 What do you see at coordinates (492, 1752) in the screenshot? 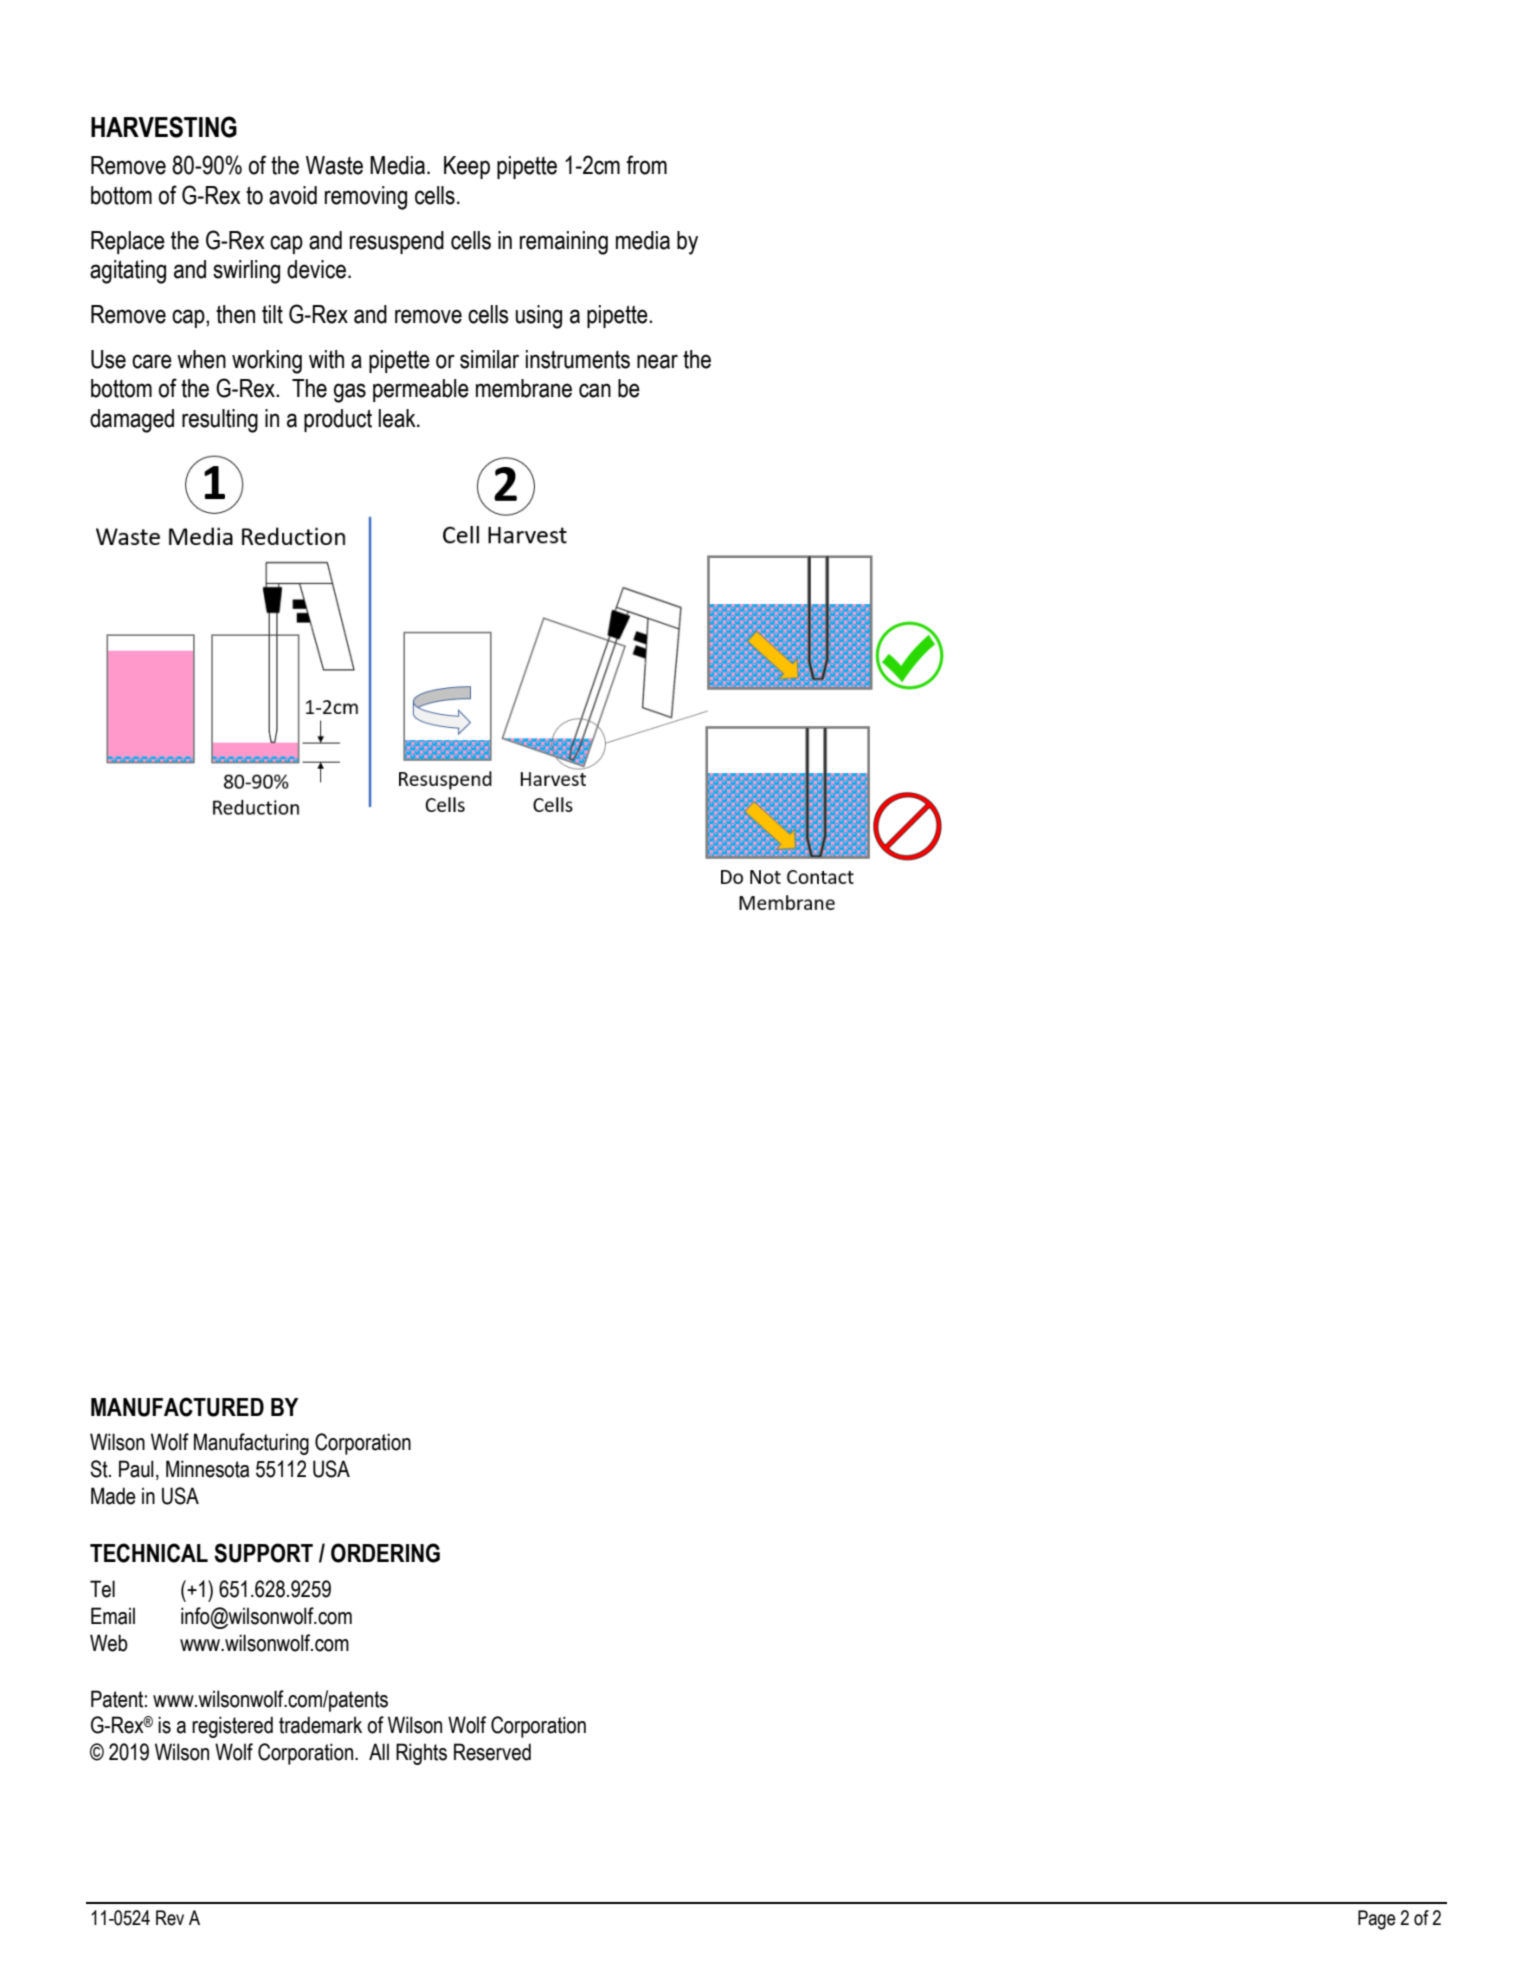
I see `Reserved` at bounding box center [492, 1752].
